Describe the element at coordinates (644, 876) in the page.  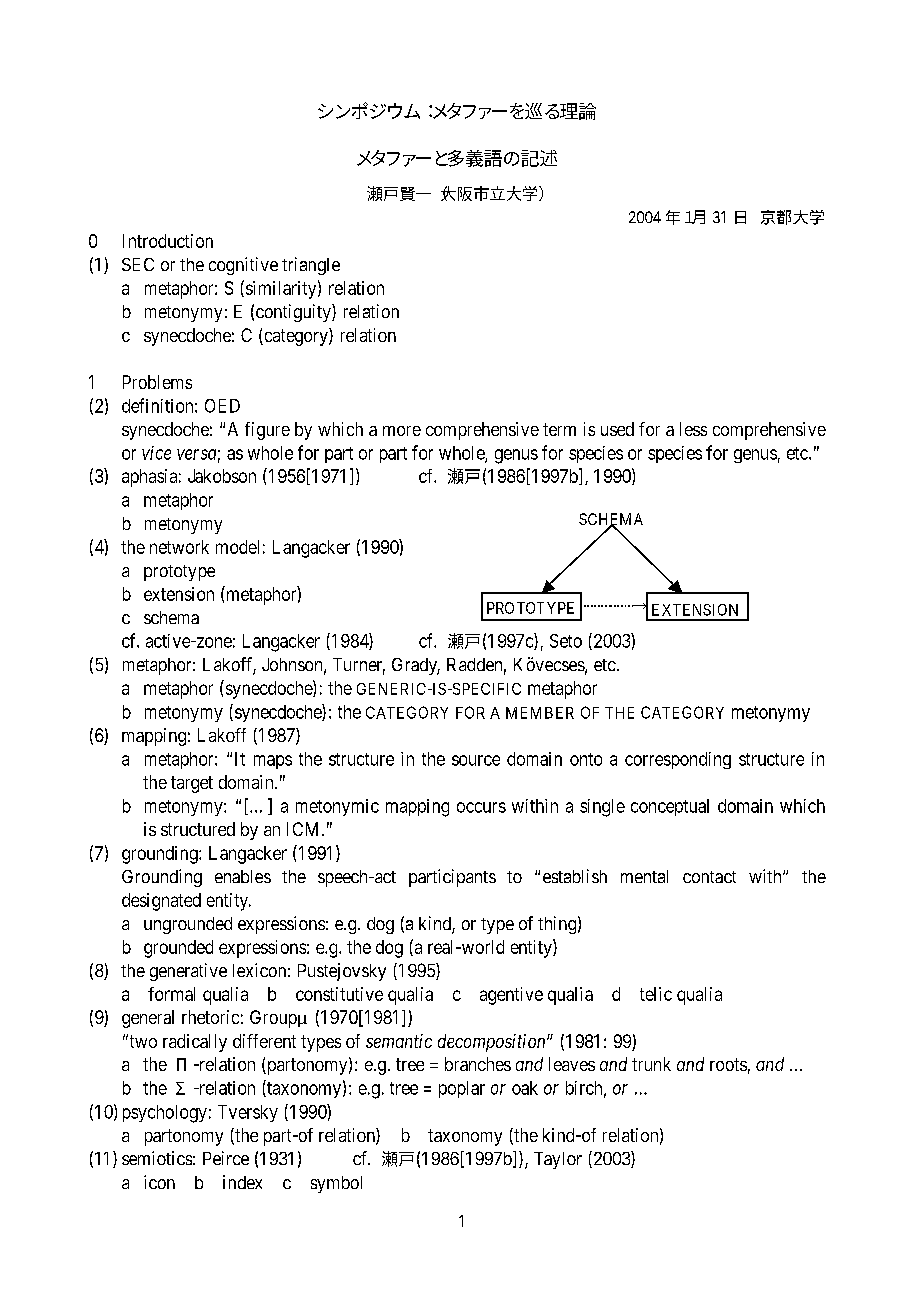
I see `mental` at that location.
